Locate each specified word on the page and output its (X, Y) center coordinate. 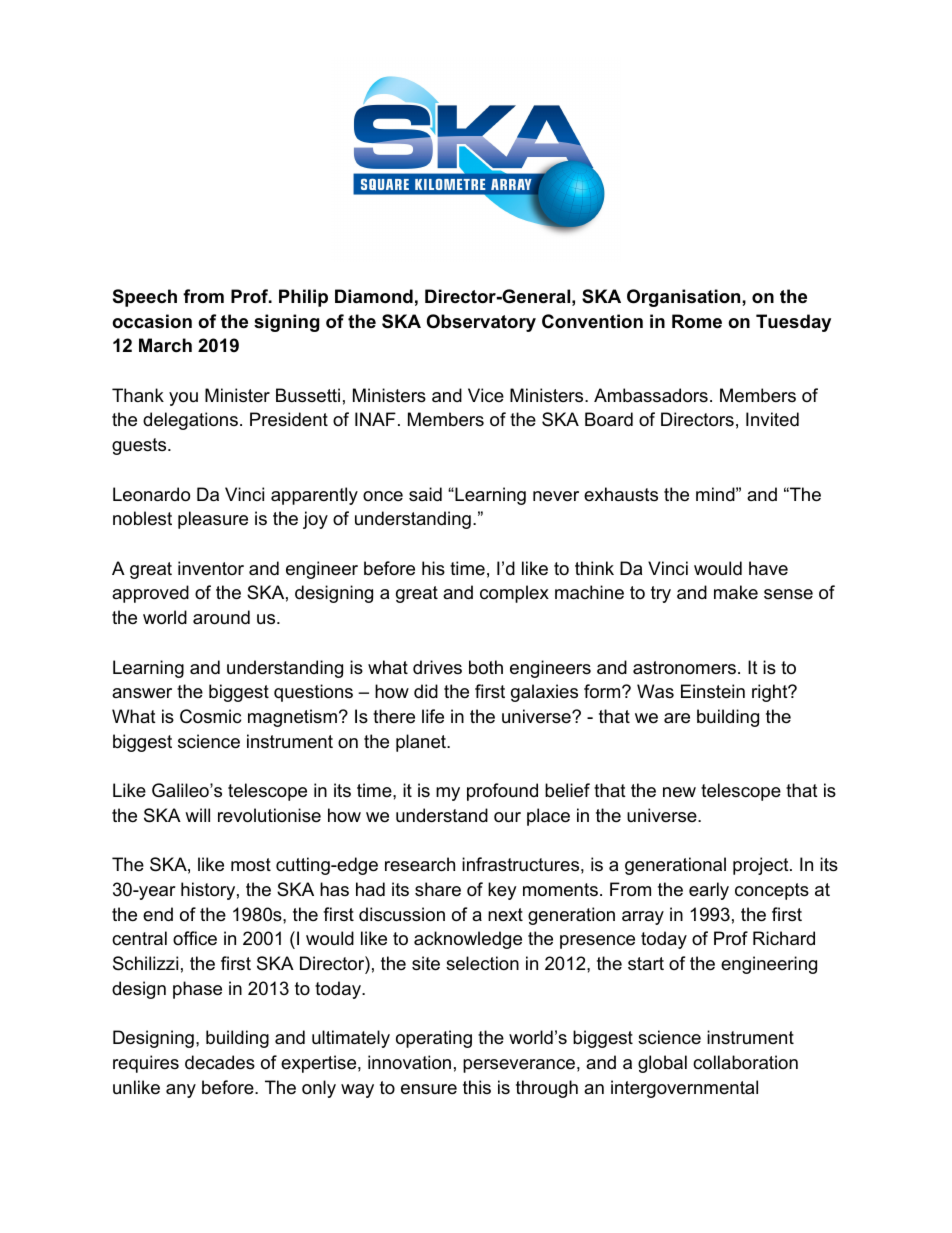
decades (220, 1062)
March (165, 345)
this (477, 1087)
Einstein (713, 691)
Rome (697, 321)
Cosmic (210, 716)
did (426, 691)
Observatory (481, 323)
